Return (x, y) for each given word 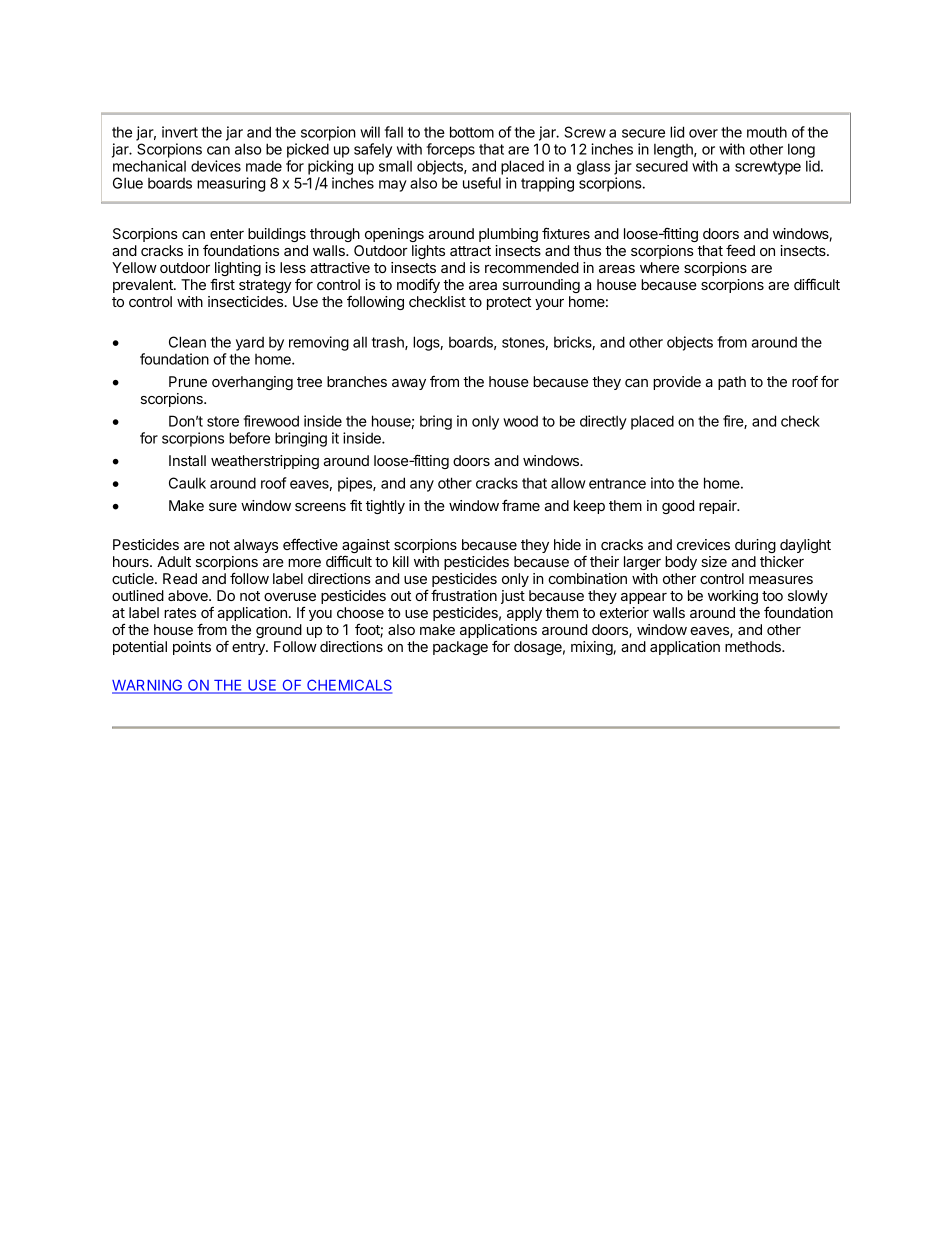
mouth (767, 132)
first (222, 284)
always (256, 546)
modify (418, 286)
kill (401, 561)
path (732, 383)
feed (740, 250)
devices (216, 166)
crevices (703, 544)
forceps (450, 150)
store (223, 421)
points (192, 648)
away (409, 384)
